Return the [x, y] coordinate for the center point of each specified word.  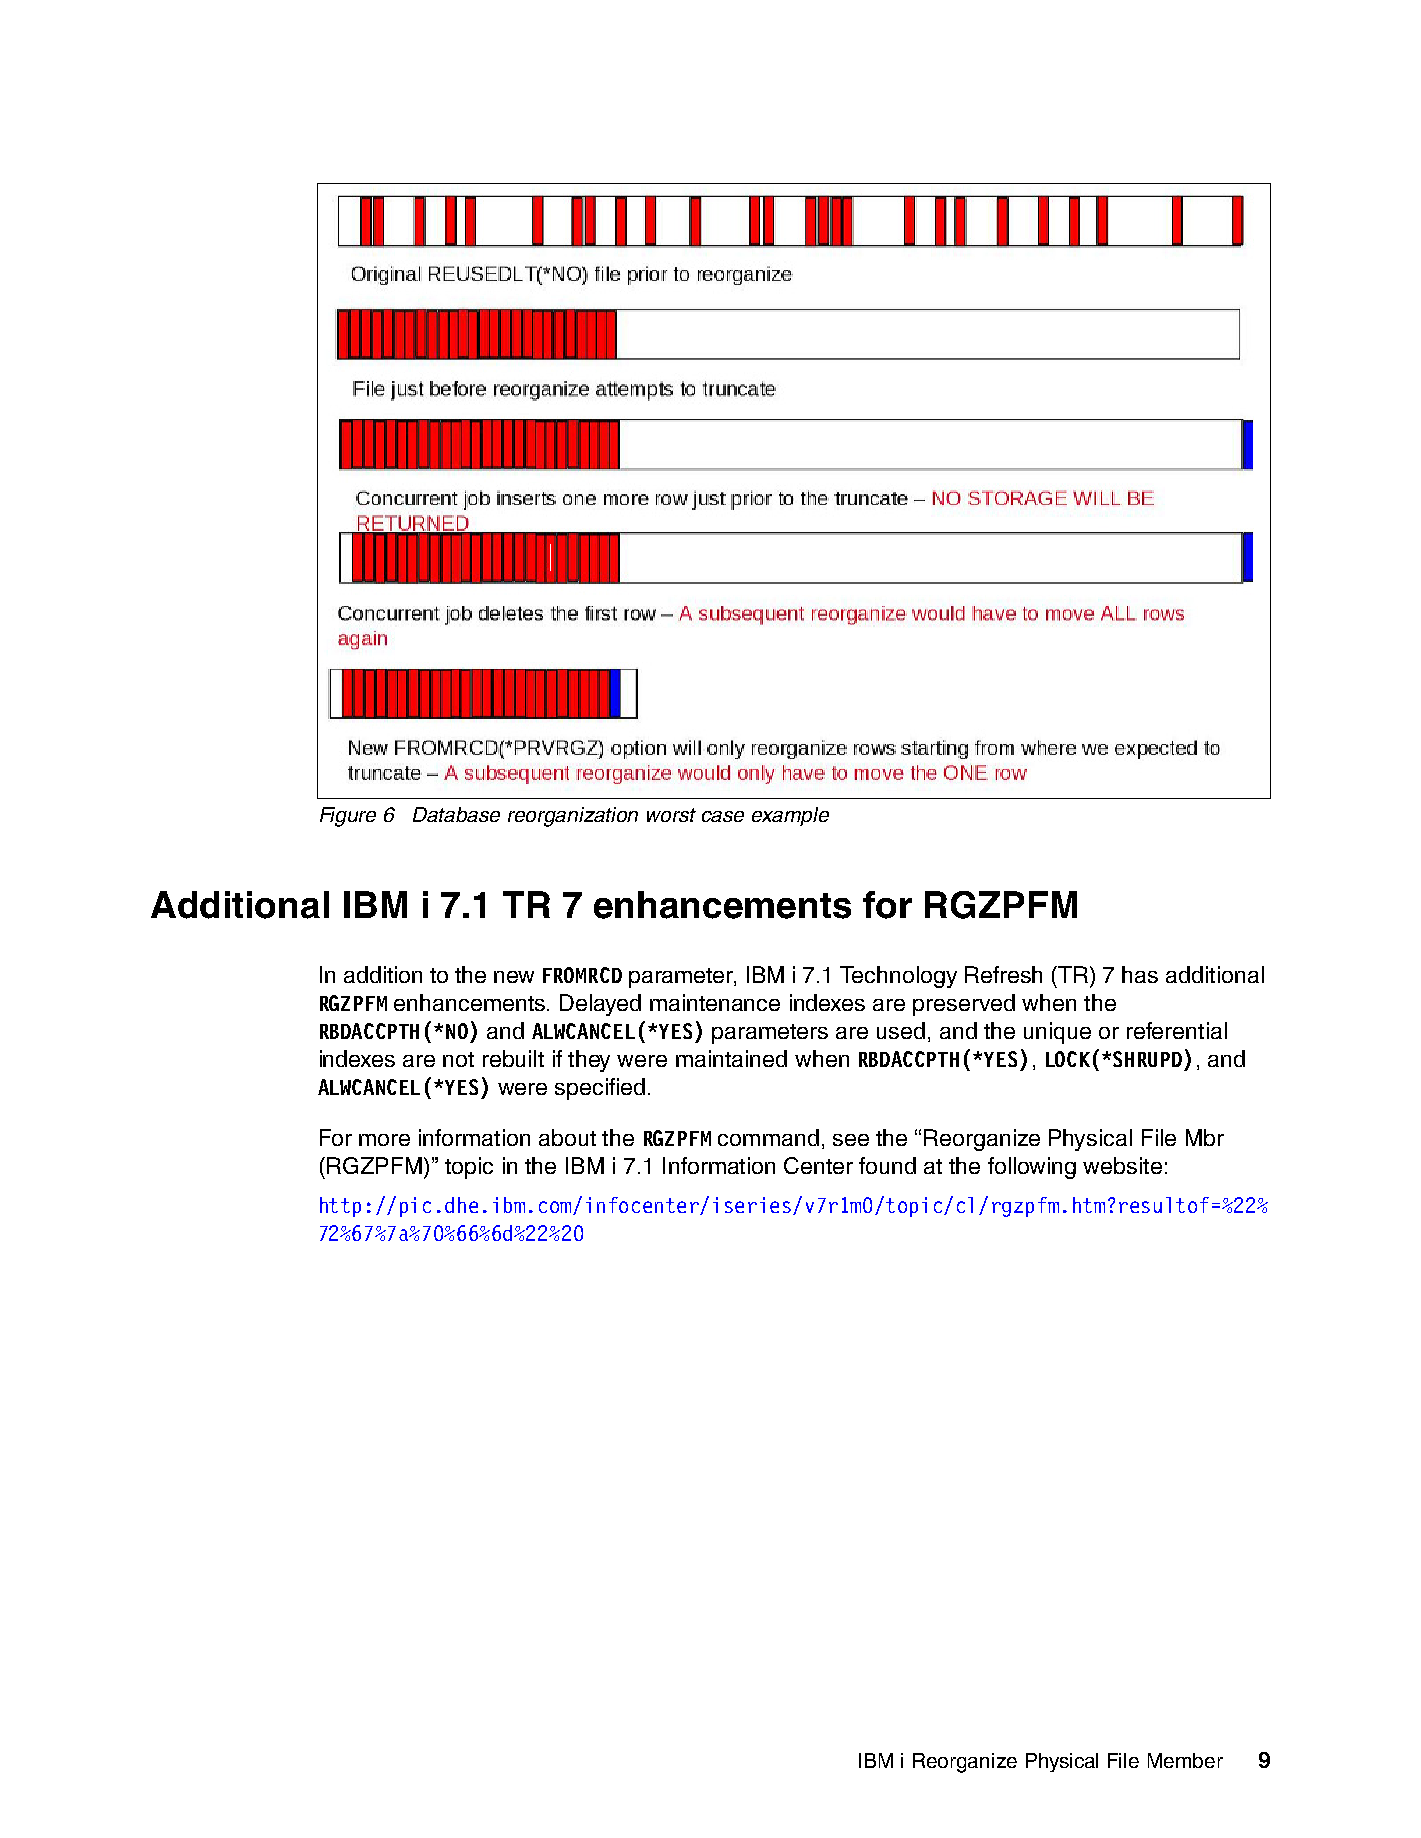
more [384, 1140]
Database [456, 814]
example [790, 816]
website [1122, 1165]
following [1032, 1168]
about [567, 1137]
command [768, 1137]
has [1140, 974]
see [851, 1140]
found [887, 1165]
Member [1185, 1760]
